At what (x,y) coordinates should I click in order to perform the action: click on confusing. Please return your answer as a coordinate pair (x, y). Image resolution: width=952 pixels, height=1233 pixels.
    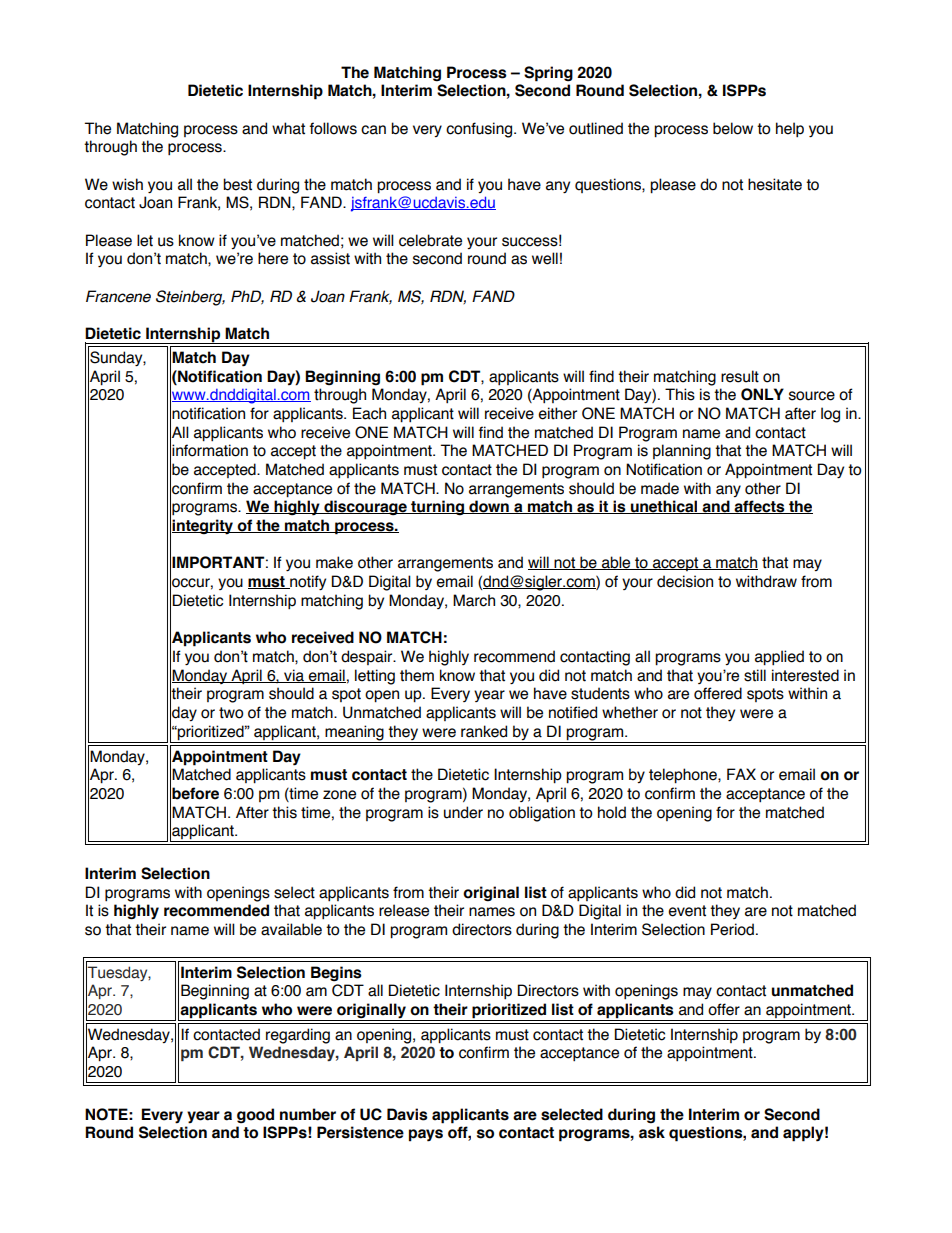
    Looking at the image, I should click on (480, 130).
